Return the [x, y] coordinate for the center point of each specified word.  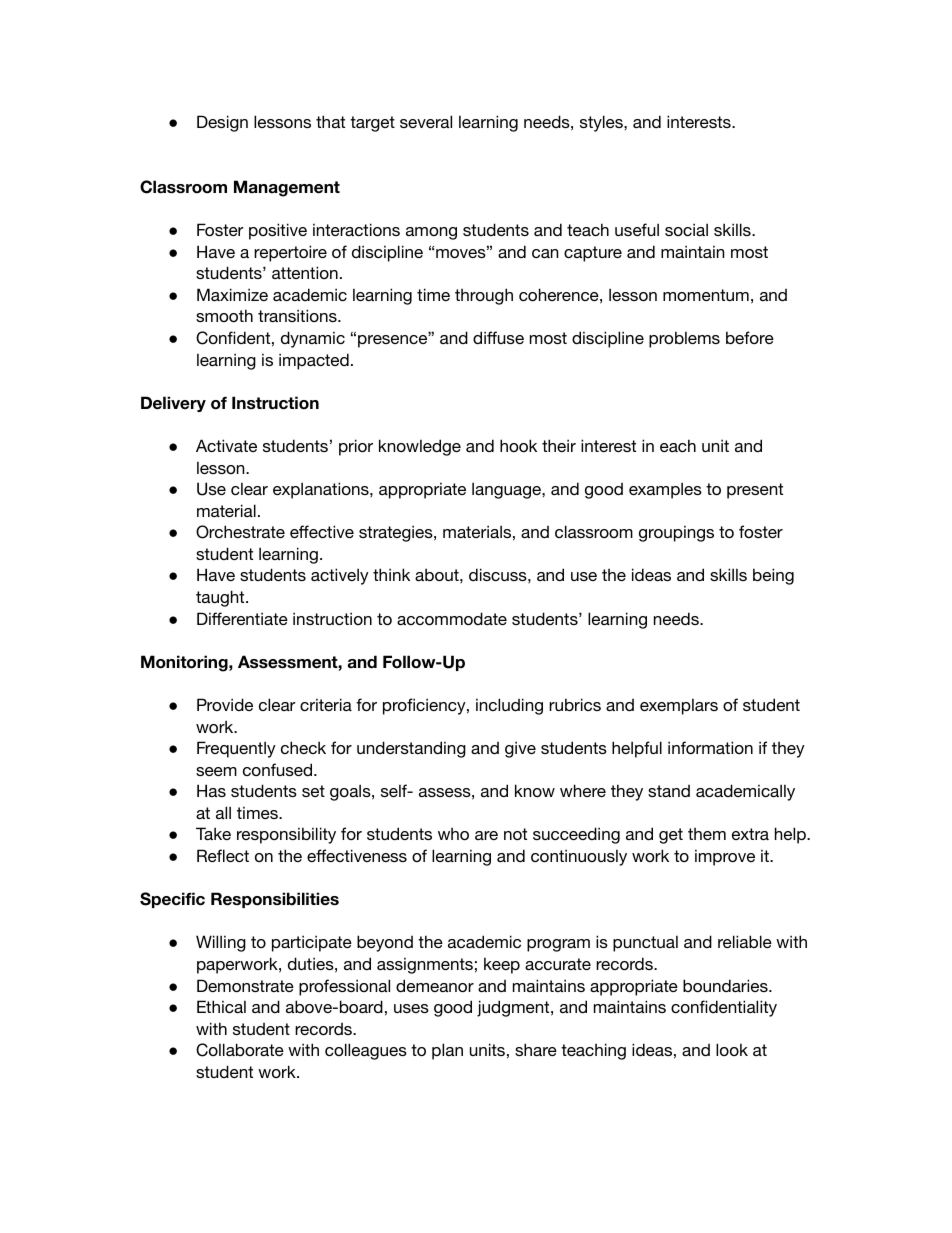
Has [211, 790]
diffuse [498, 337]
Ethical [221, 1006]
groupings [676, 533]
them [707, 834]
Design [222, 123]
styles [602, 123]
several [426, 121]
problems [684, 339]
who [453, 834]
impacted [314, 361]
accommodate [452, 618]
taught [221, 598]
